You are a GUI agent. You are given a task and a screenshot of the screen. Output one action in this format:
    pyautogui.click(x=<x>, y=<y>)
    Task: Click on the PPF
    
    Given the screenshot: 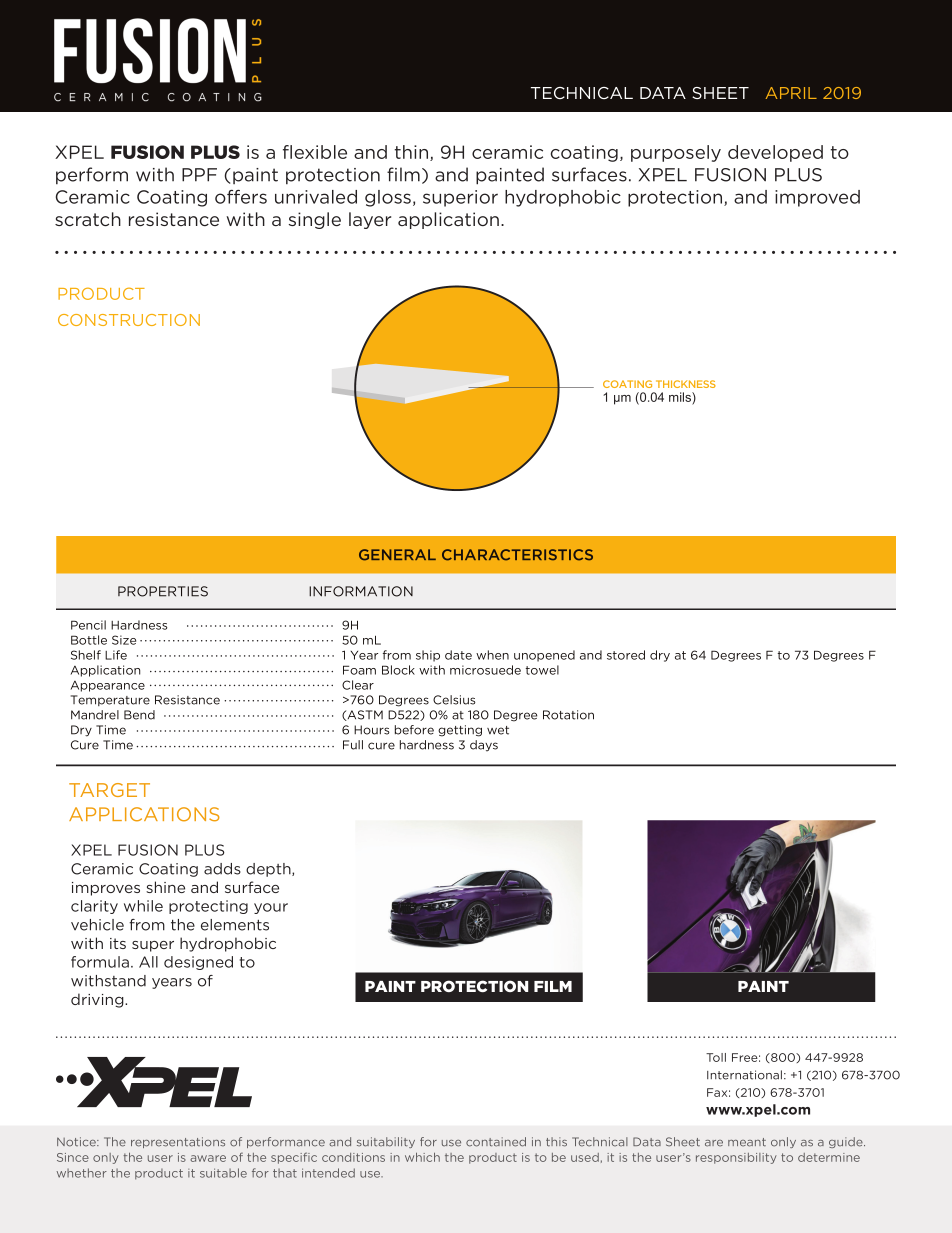 What is the action you would take?
    pyautogui.click(x=199, y=175)
